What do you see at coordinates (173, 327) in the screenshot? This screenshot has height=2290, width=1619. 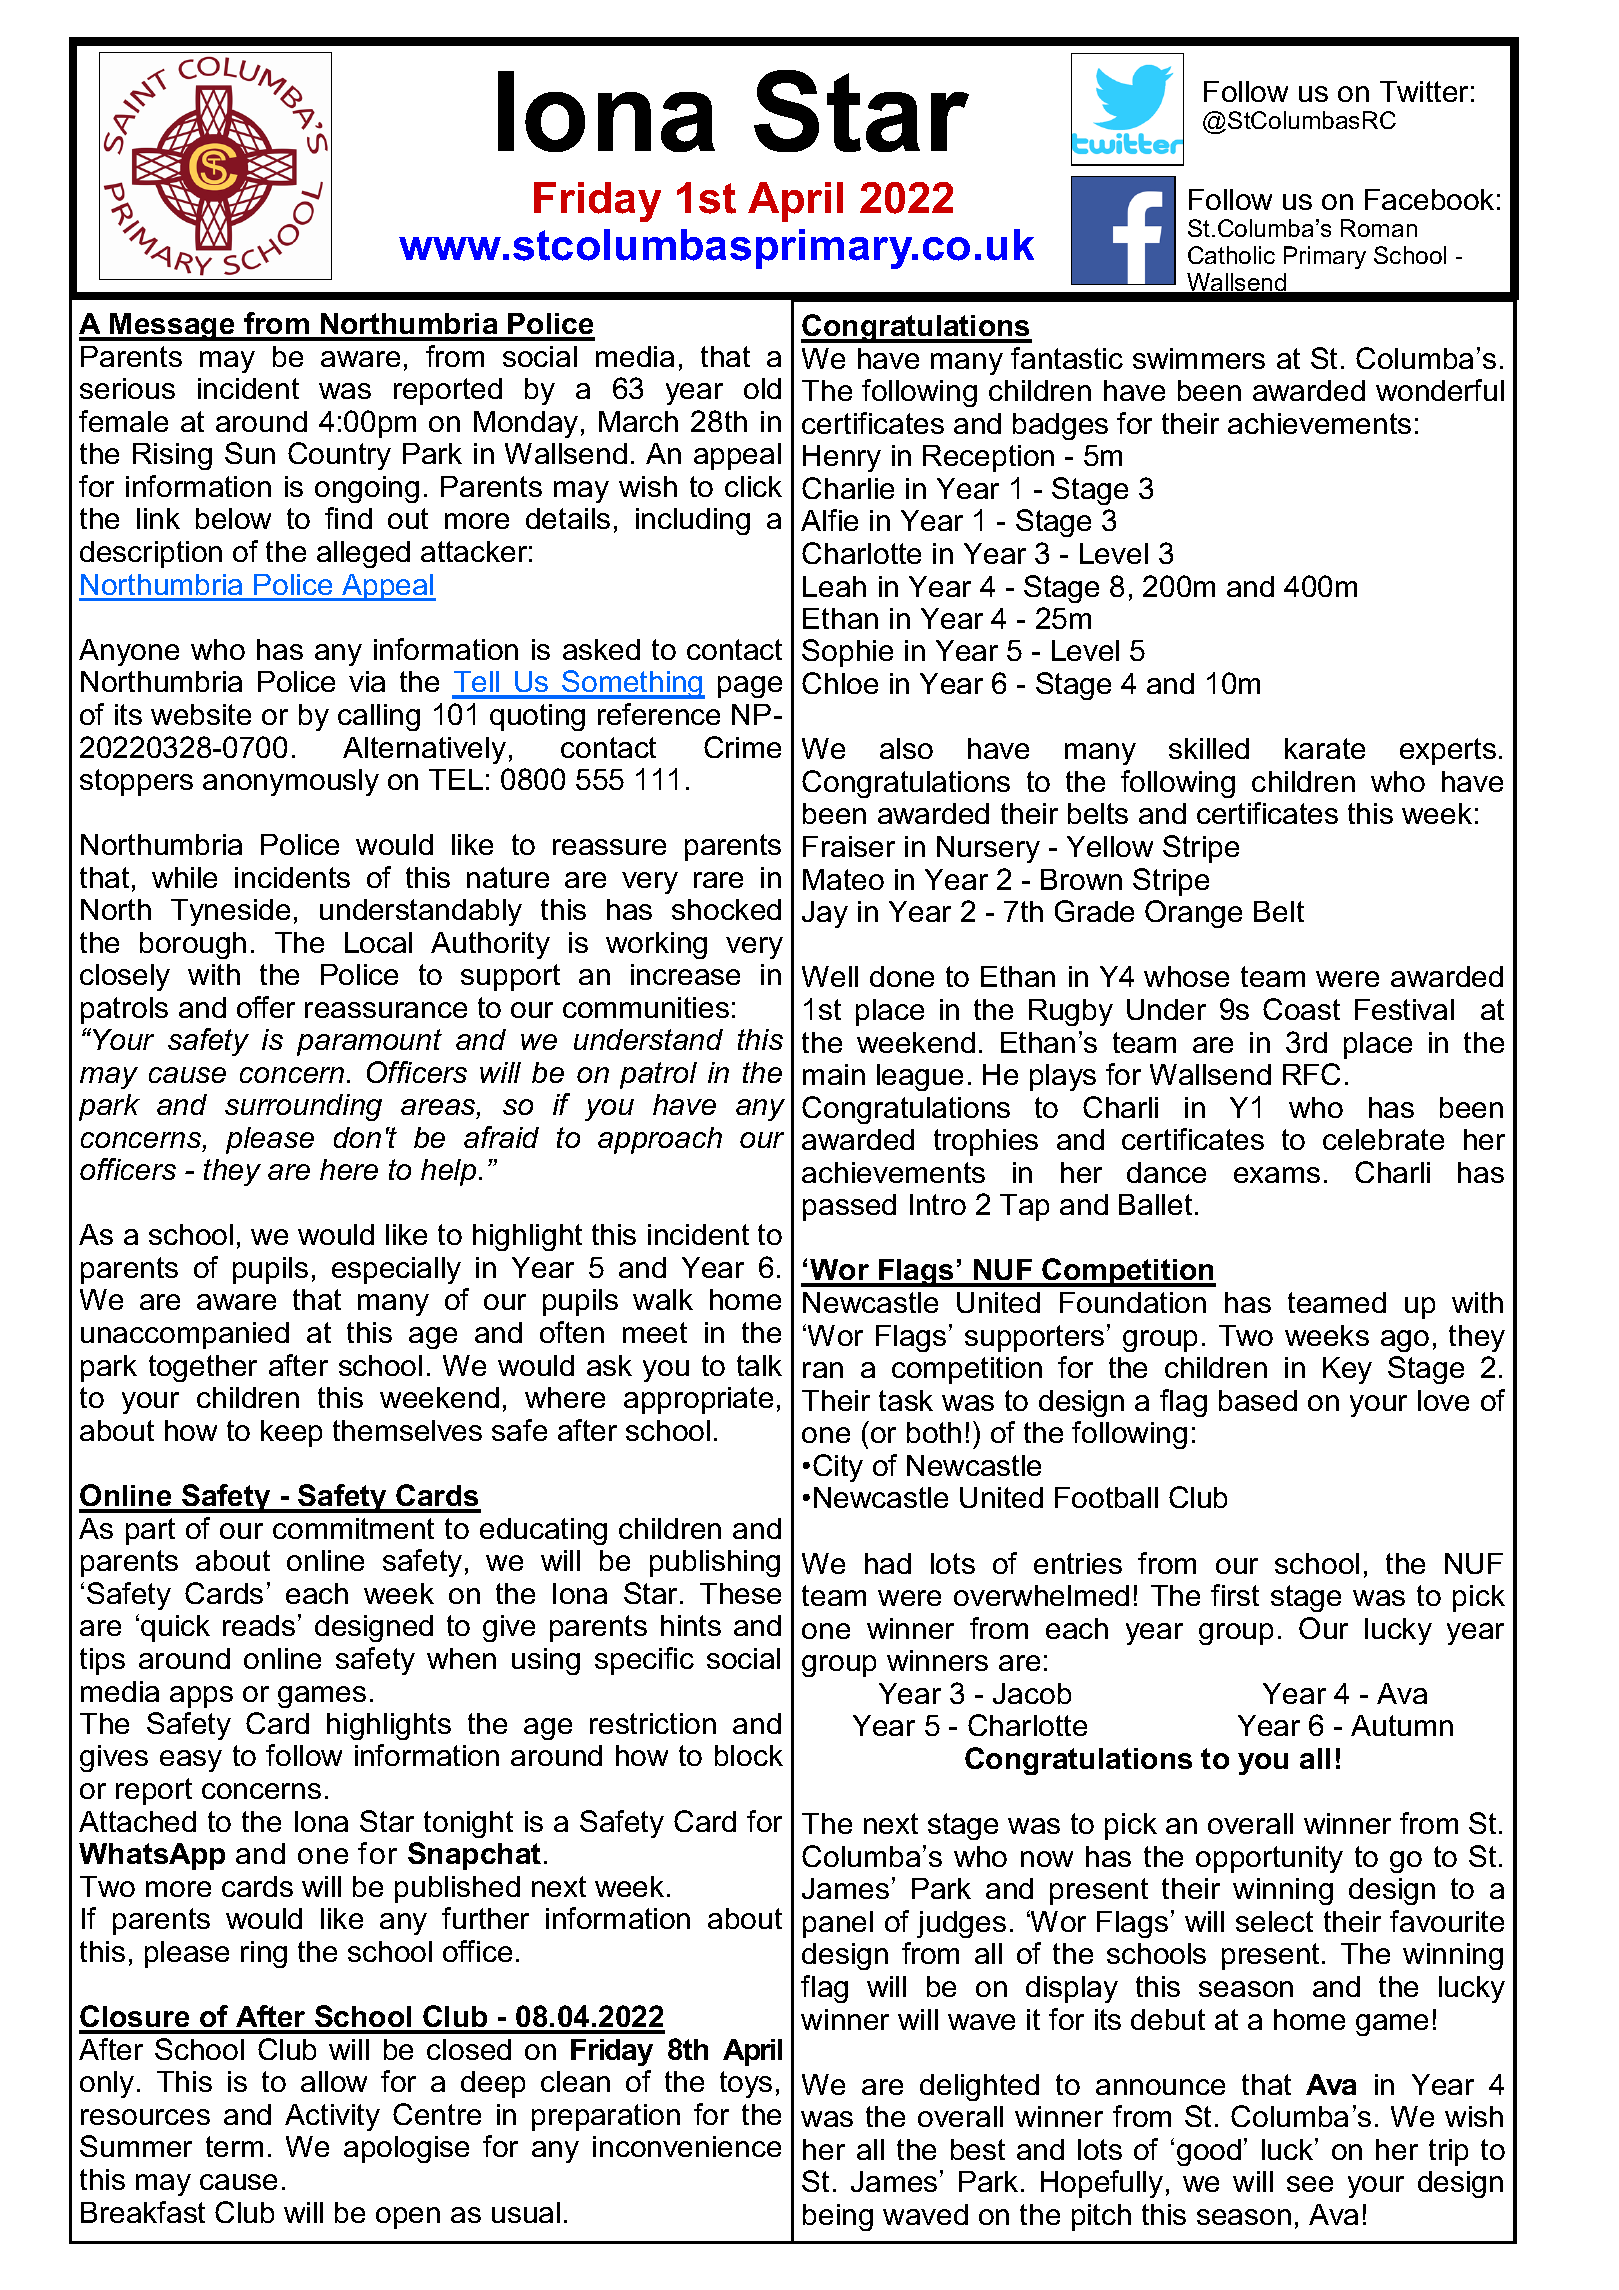 I see `Message` at bounding box center [173, 327].
